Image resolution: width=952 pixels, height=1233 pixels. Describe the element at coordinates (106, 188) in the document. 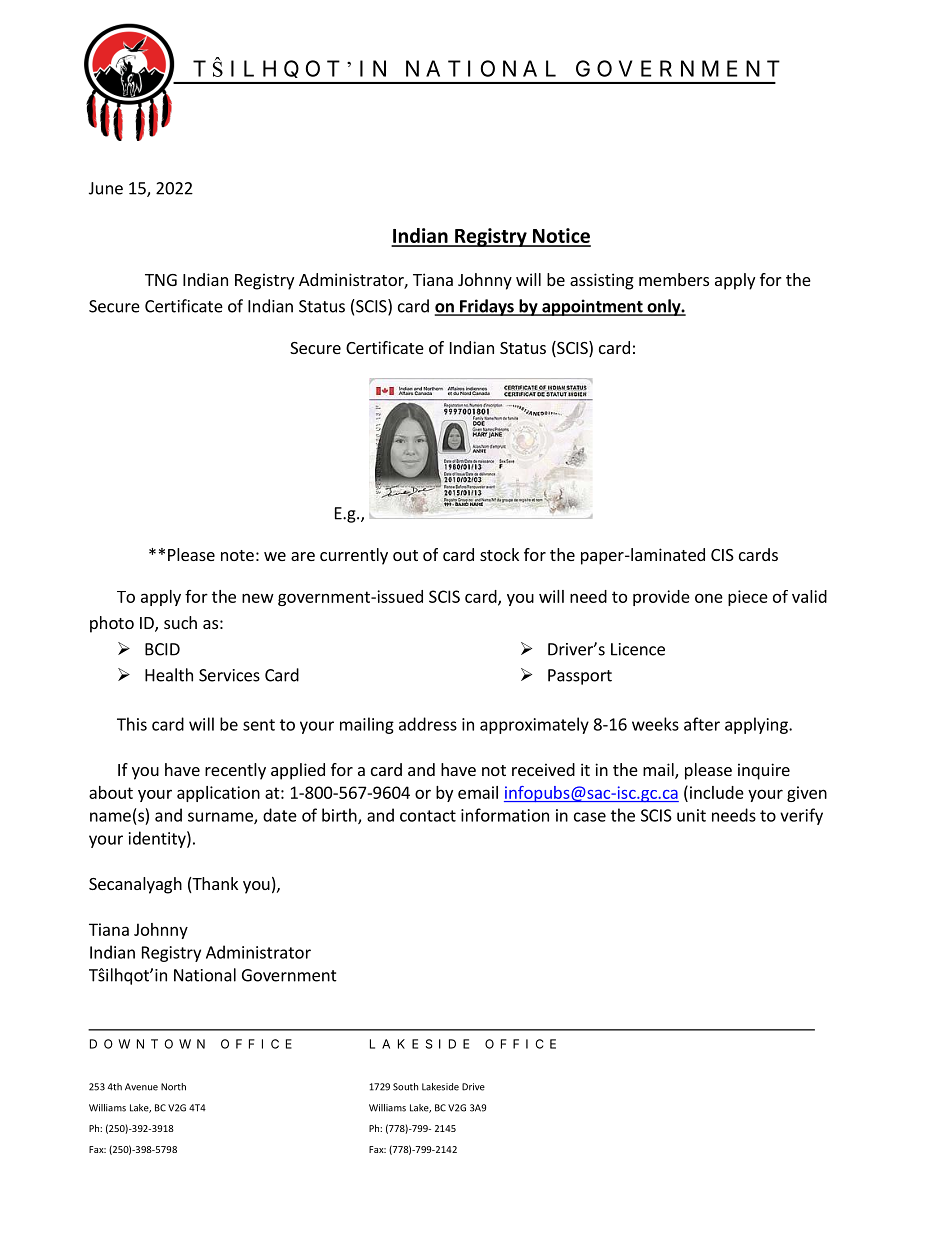

I see `June` at that location.
